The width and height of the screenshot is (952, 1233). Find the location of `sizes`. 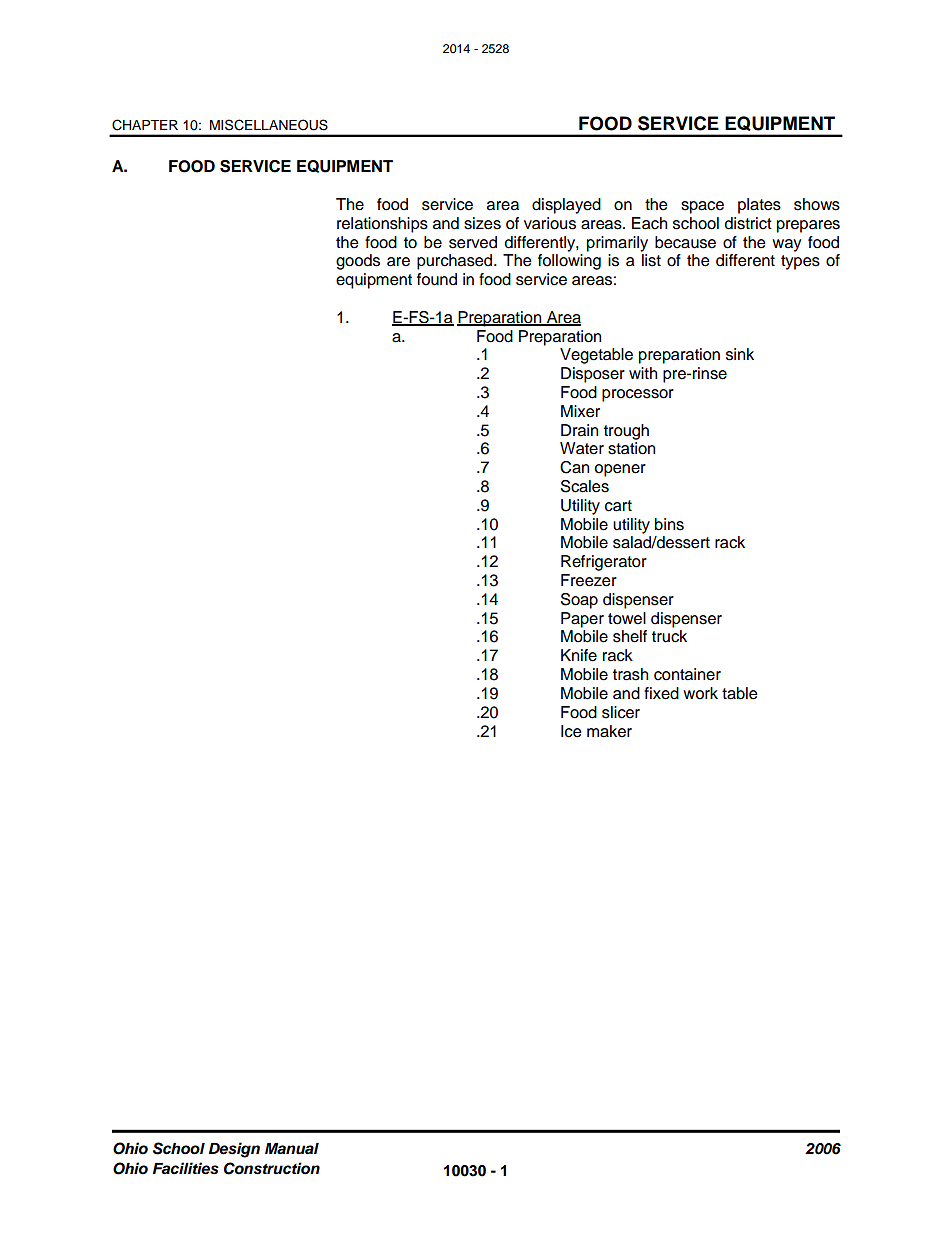

sizes is located at coordinates (482, 223).
